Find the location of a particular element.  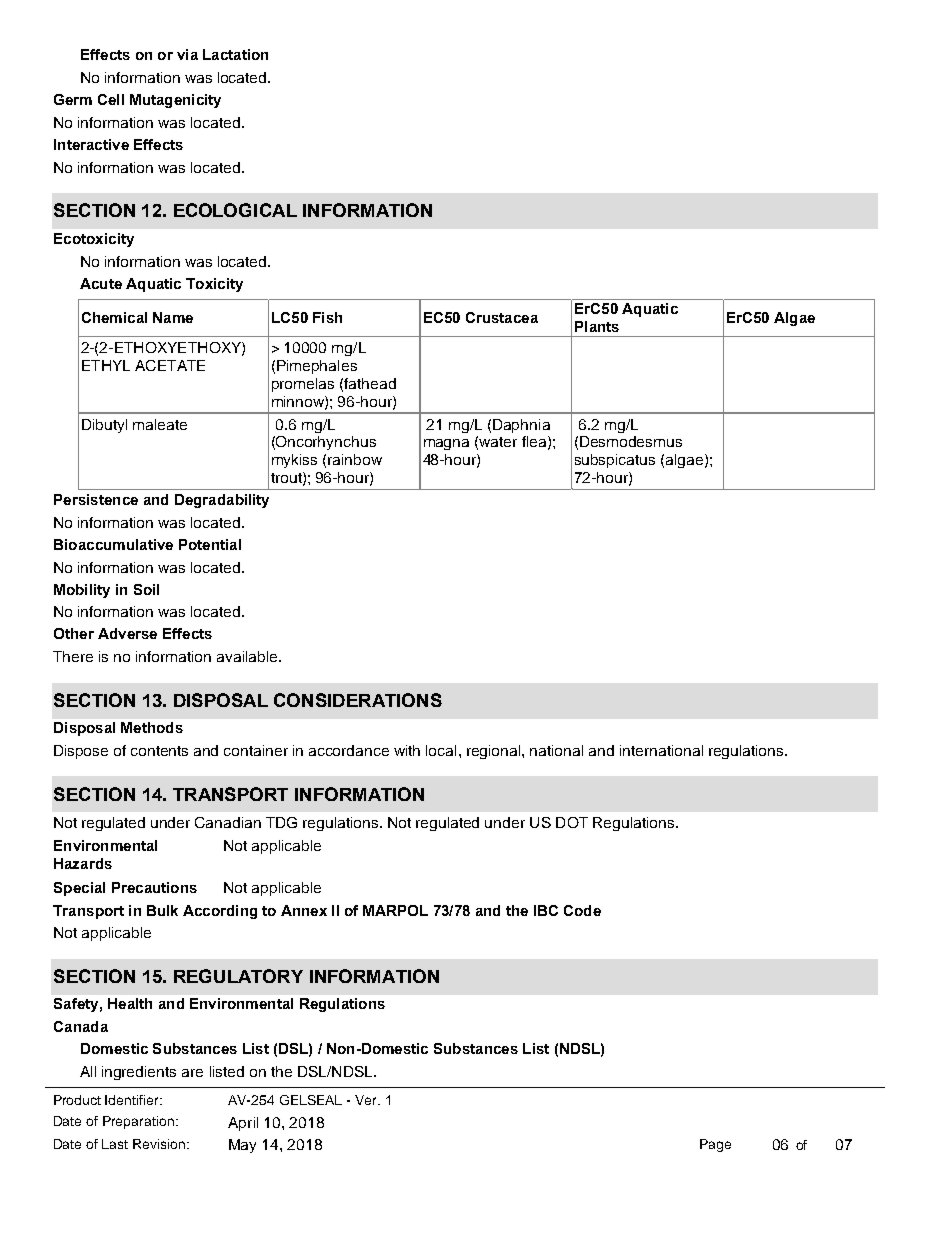

Lactation is located at coordinates (235, 54).
